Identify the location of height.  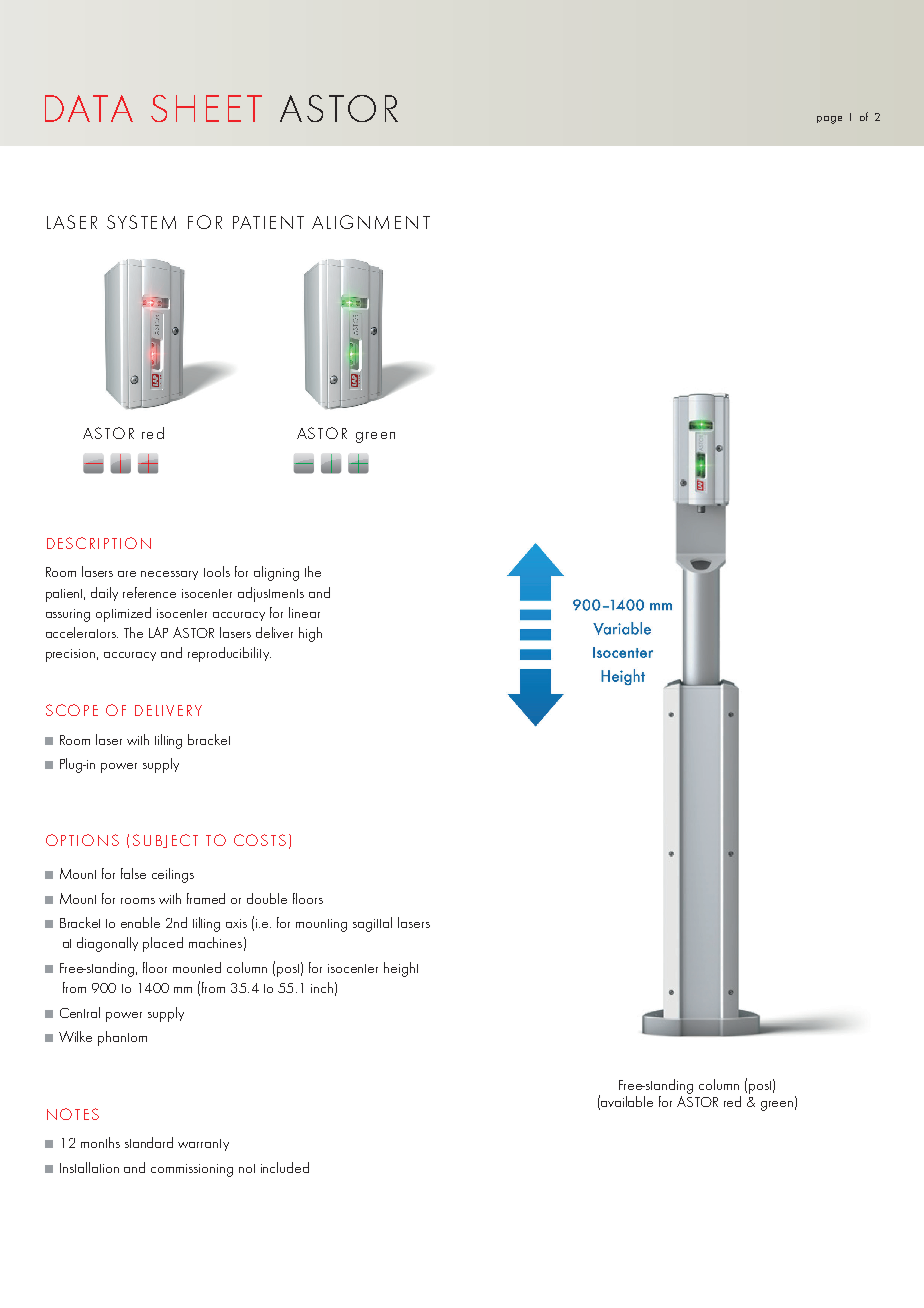
(401, 969).
